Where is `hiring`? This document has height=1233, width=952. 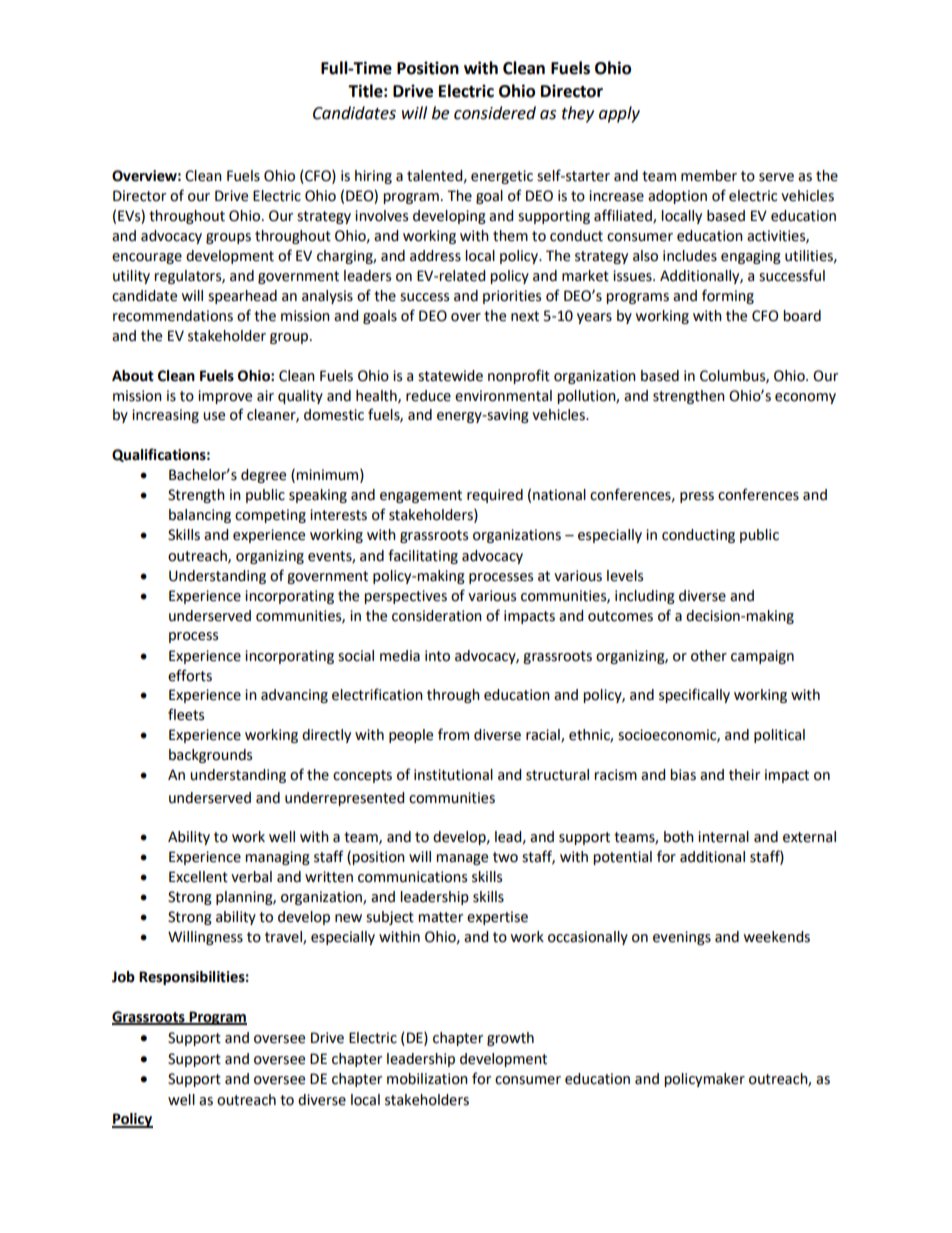
hiring is located at coordinates (373, 177).
